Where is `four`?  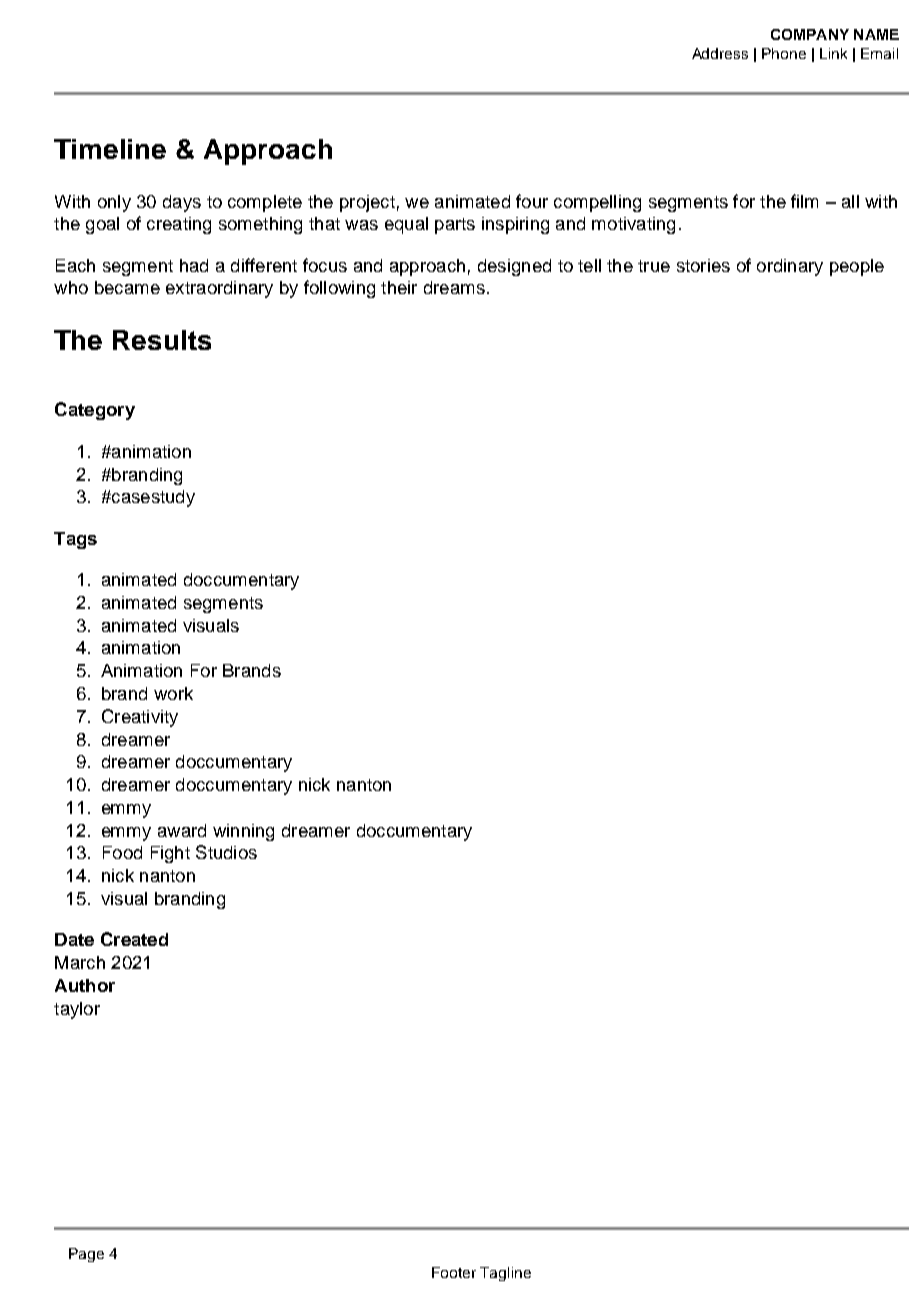
four is located at coordinates (532, 201).
